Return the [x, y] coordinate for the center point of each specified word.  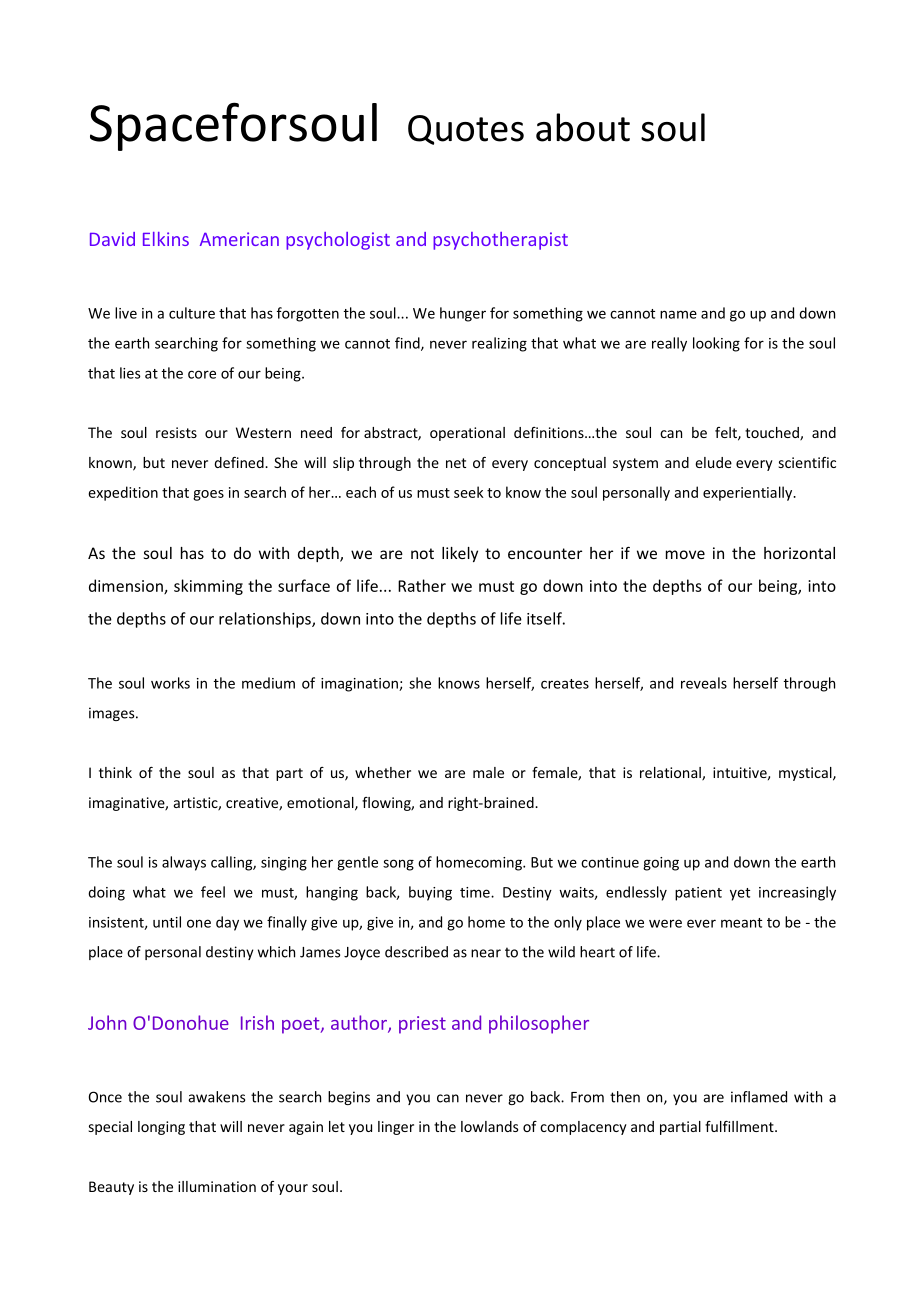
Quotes [466, 130]
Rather [422, 585]
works [170, 683]
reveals [704, 683]
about [583, 127]
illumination [217, 1186]
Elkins [166, 239]
